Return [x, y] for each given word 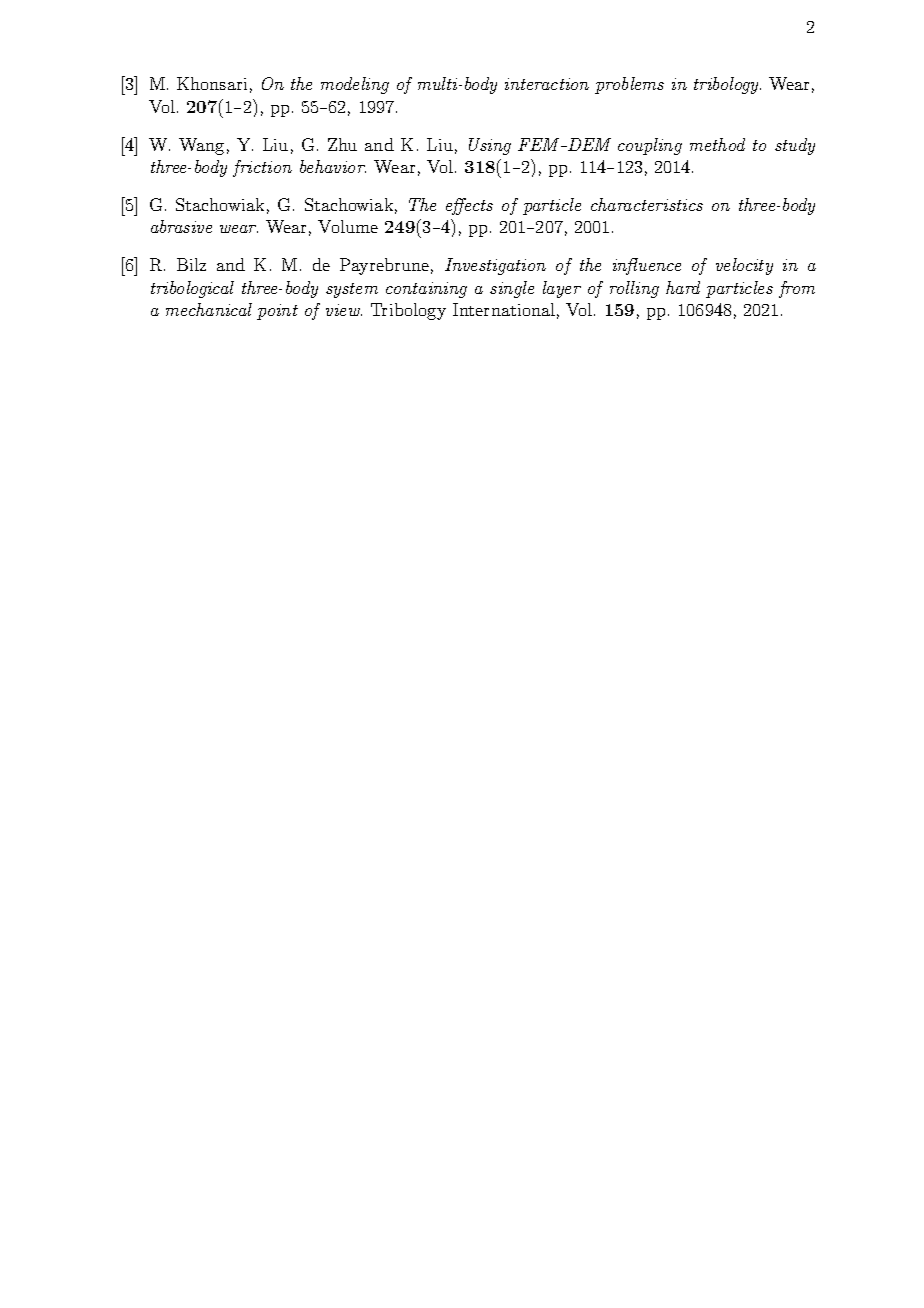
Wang [201, 146]
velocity [744, 266]
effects [469, 206]
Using [490, 146]
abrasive [181, 226]
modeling [355, 85]
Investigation [495, 266]
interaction [547, 84]
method [717, 144]
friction [262, 168]
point [277, 312]
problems [629, 85]
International [504, 309]
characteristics [647, 204]
